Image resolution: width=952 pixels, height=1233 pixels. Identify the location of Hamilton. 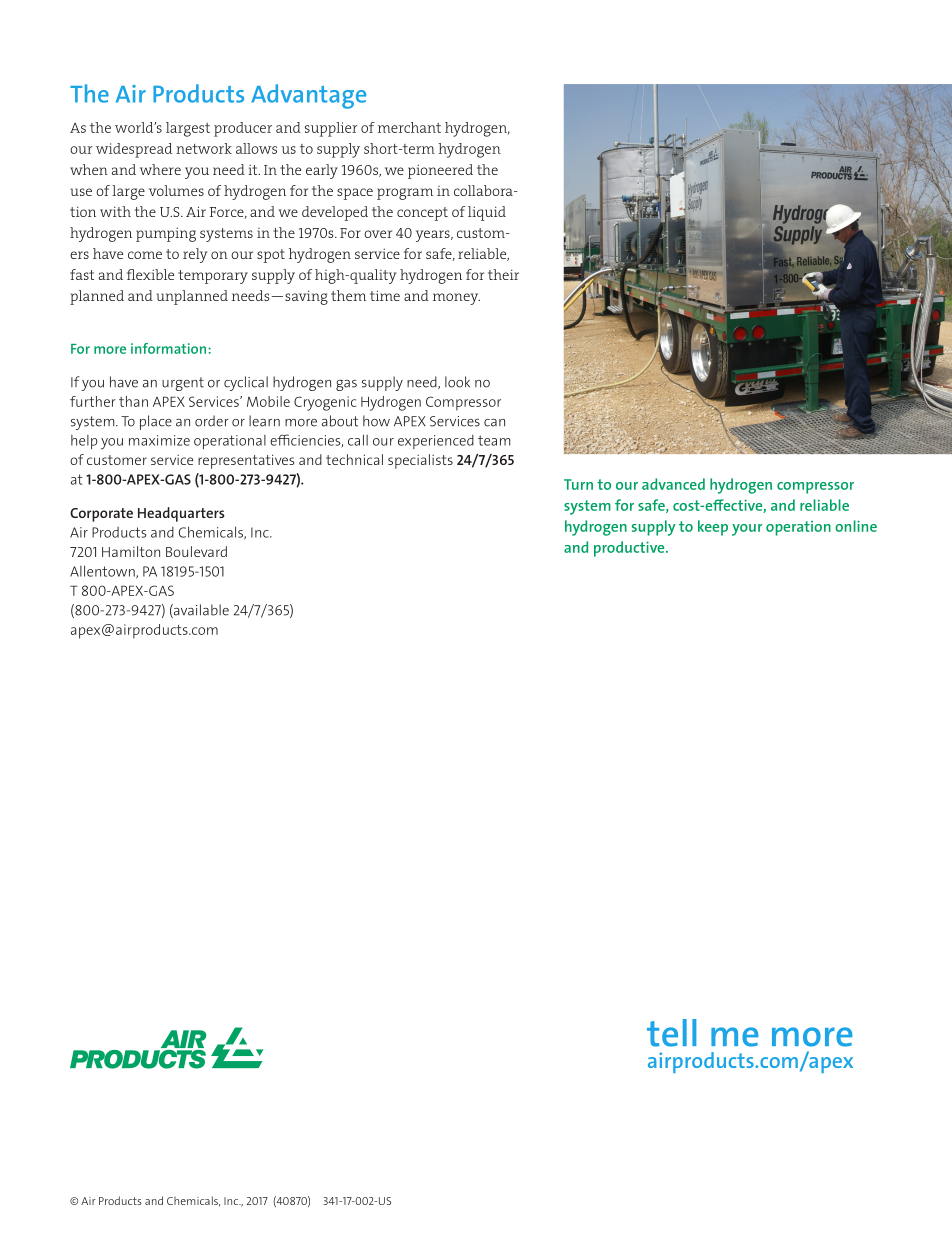
(131, 551).
